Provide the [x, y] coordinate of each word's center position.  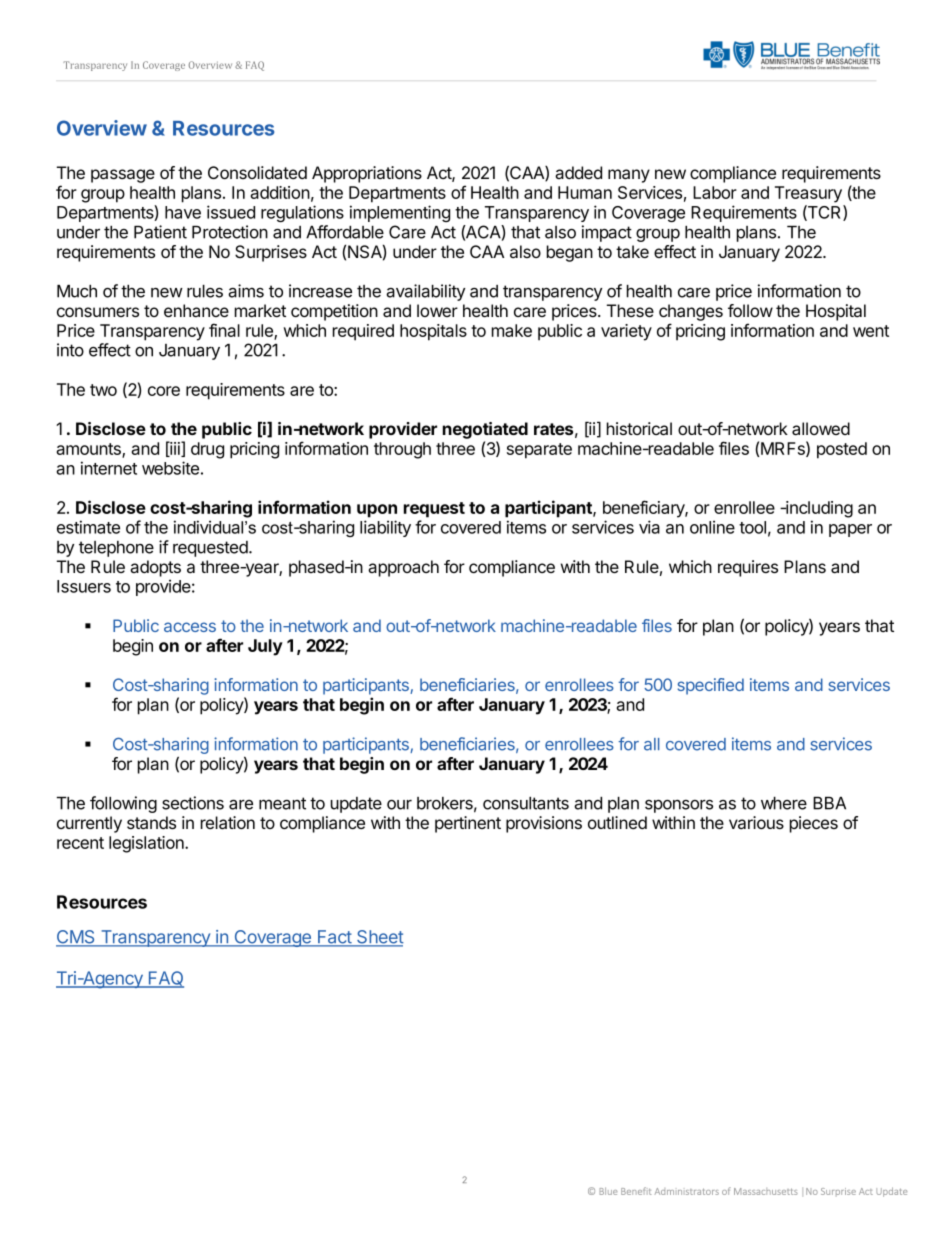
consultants [526, 803]
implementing [400, 213]
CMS [76, 938]
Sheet [379, 938]
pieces [814, 824]
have [183, 212]
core [164, 391]
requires [748, 568]
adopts [155, 568]
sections [193, 803]
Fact [334, 938]
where [784, 803]
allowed [821, 429]
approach [403, 568]
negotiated [485, 430]
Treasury [808, 194]
